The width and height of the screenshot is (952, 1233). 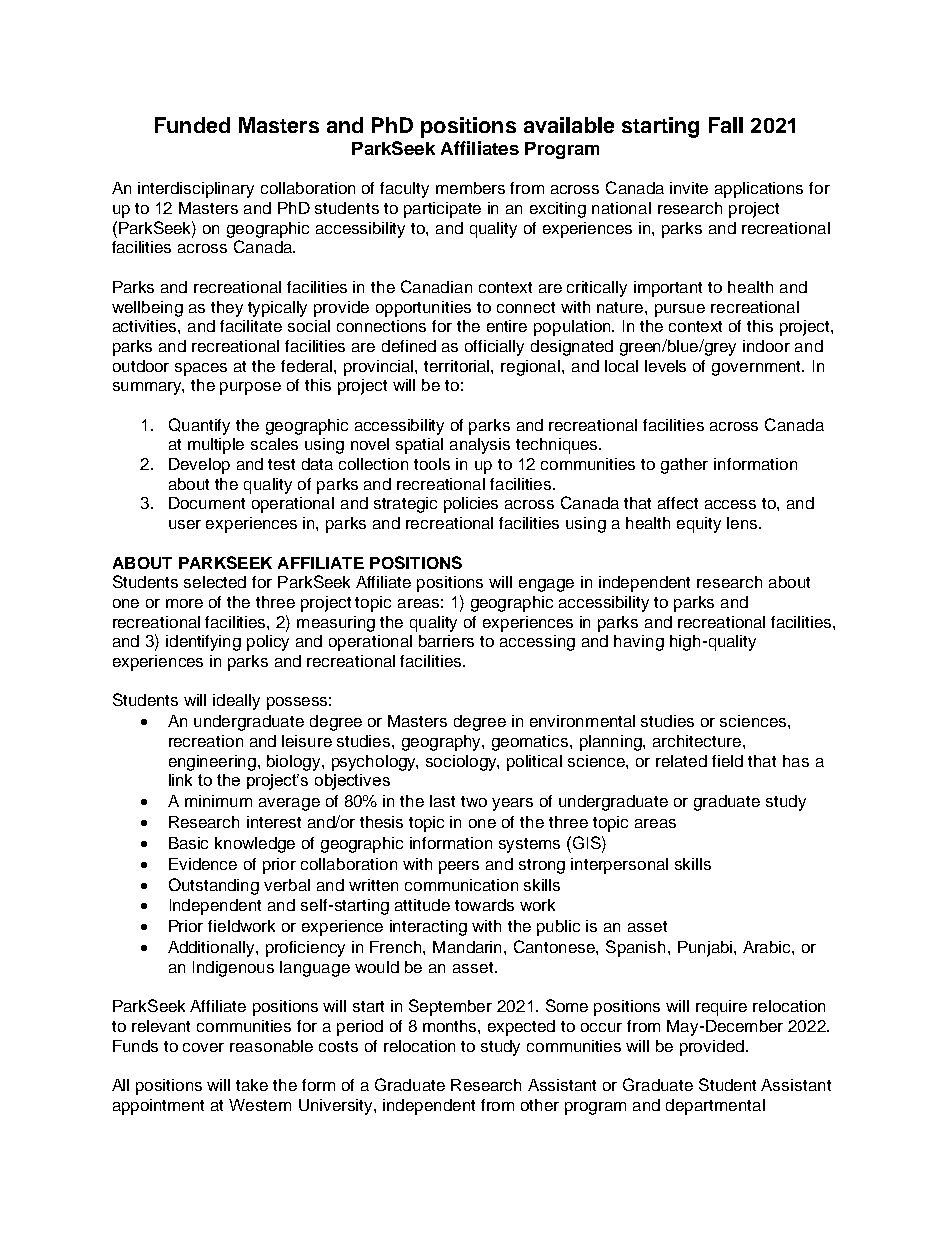 What do you see at coordinates (446, 641) in the screenshot?
I see `barriers` at bounding box center [446, 641].
